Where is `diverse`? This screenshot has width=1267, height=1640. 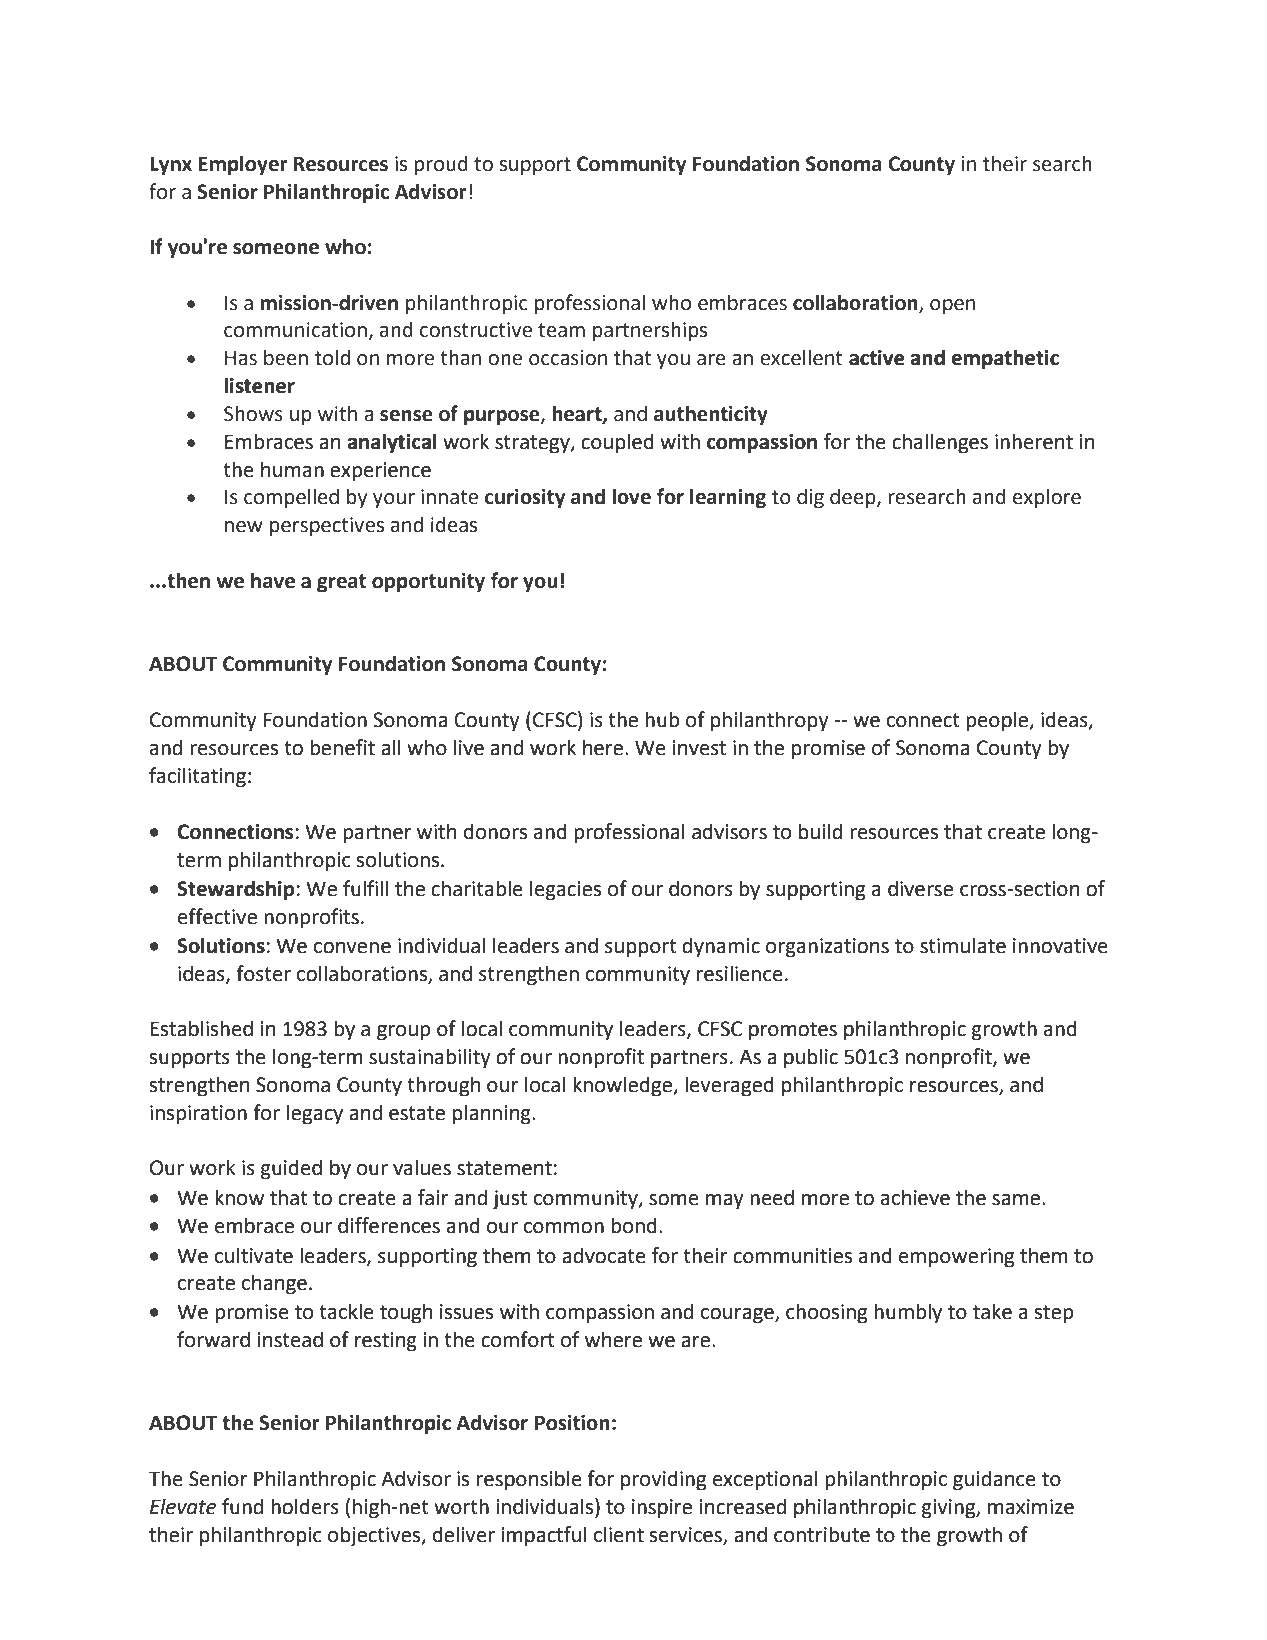 diverse is located at coordinates (920, 888).
